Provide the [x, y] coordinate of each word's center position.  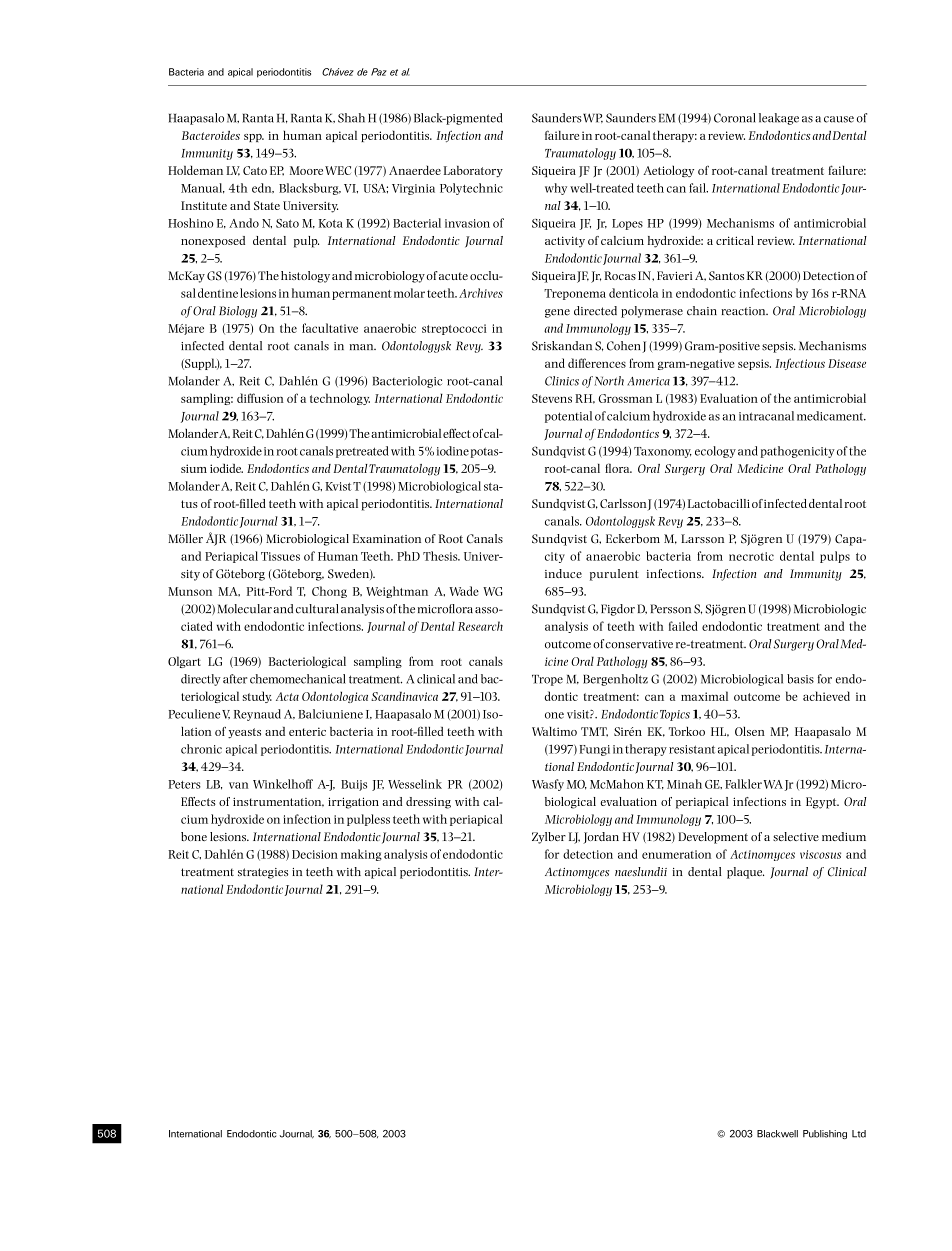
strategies [263, 873]
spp [254, 138]
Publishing [825, 1134]
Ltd [859, 1134]
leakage [779, 119]
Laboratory [473, 171]
